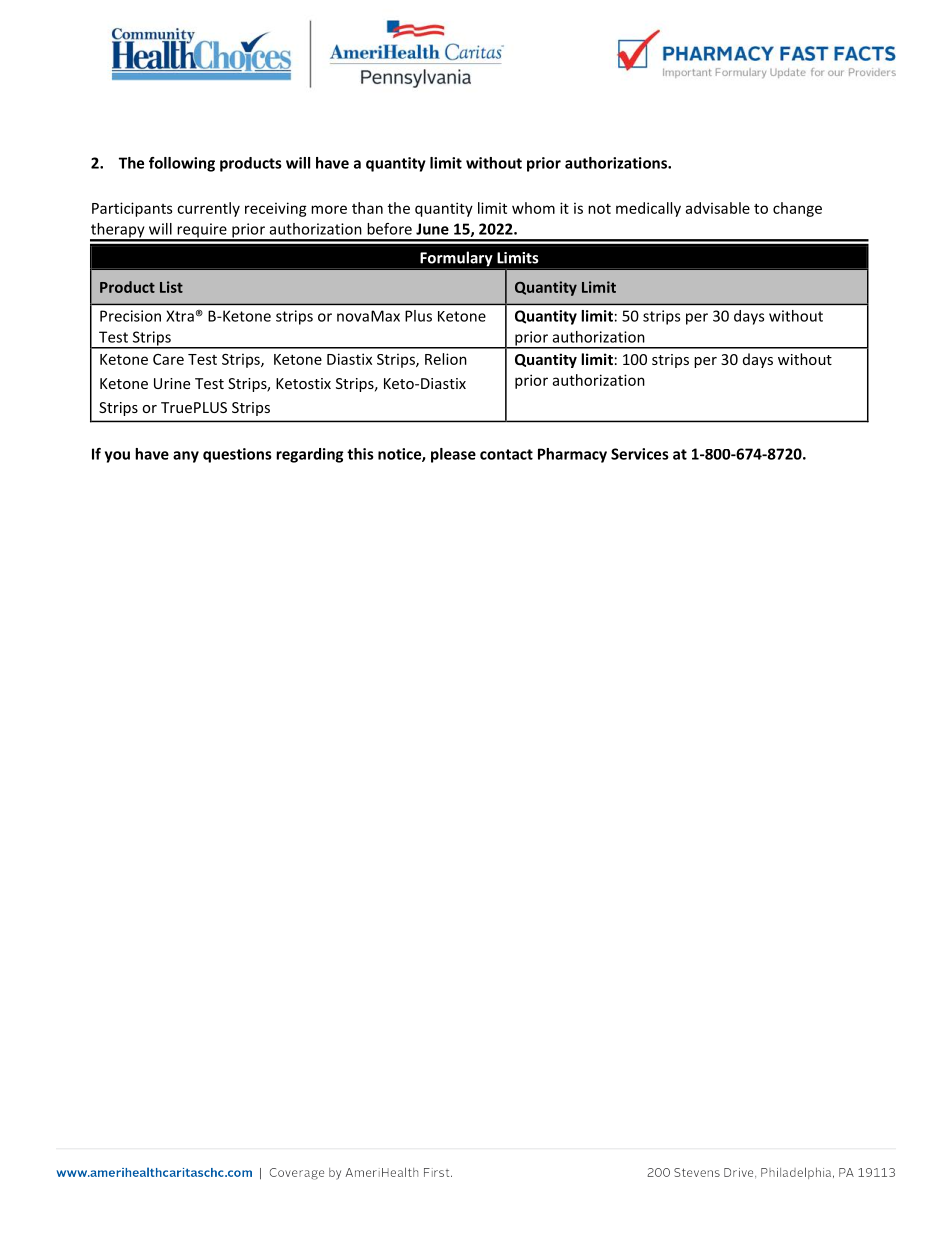  What do you see at coordinates (186, 457) in the screenshot?
I see `any` at bounding box center [186, 457].
